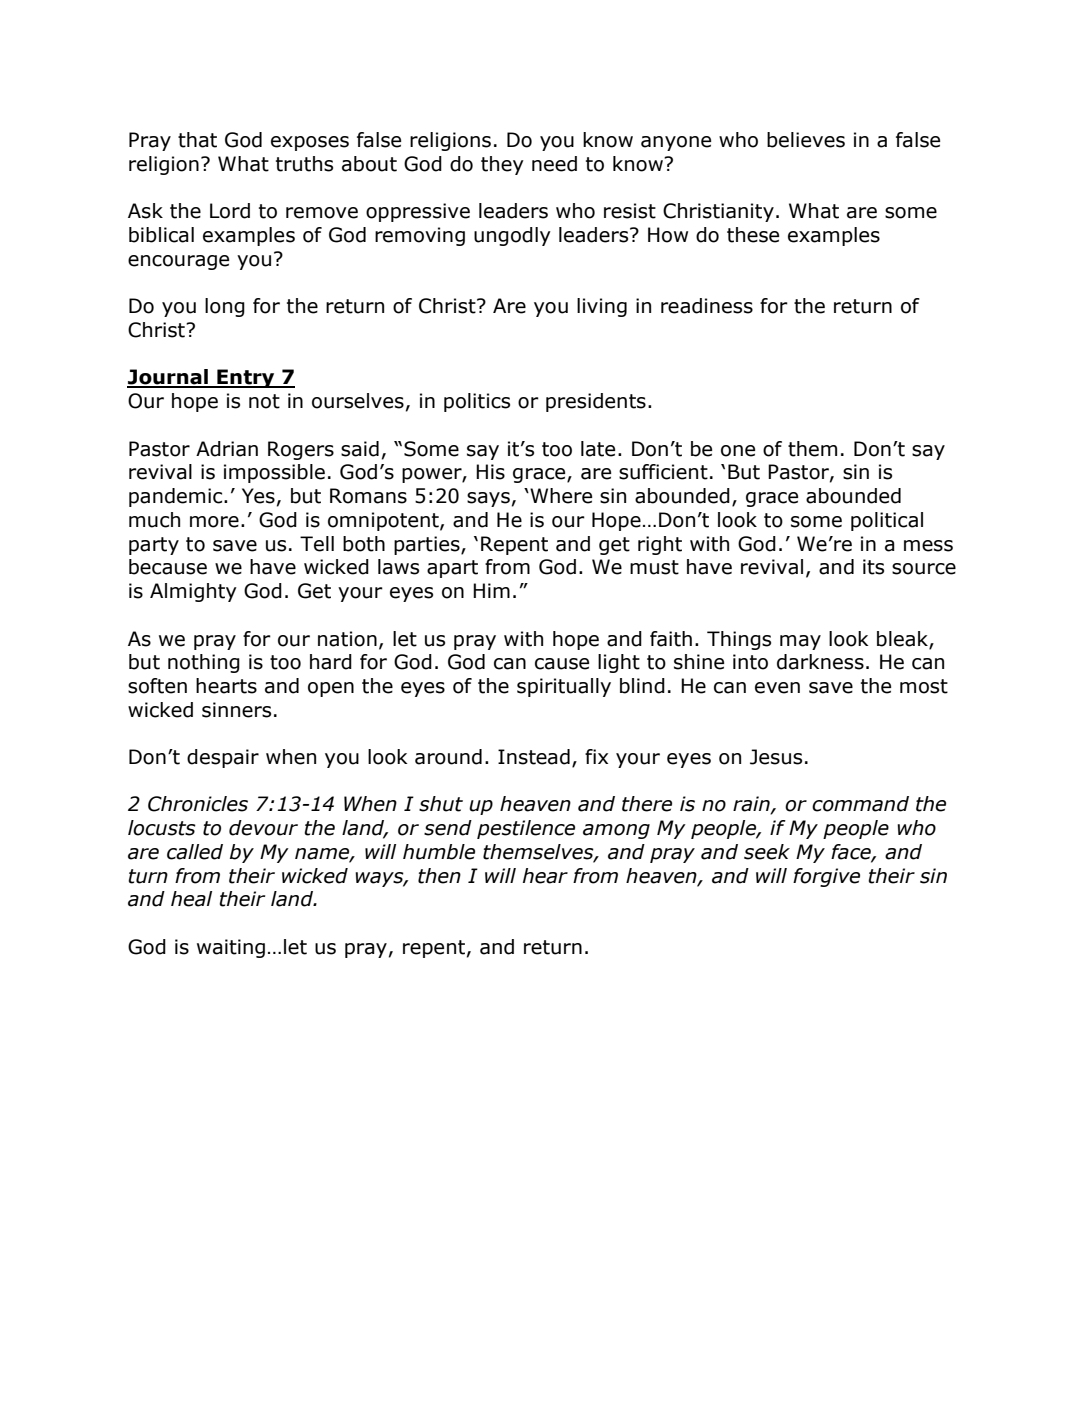 Image resolution: width=1086 pixels, height=1405 pixels. I want to click on need, so click(554, 164).
